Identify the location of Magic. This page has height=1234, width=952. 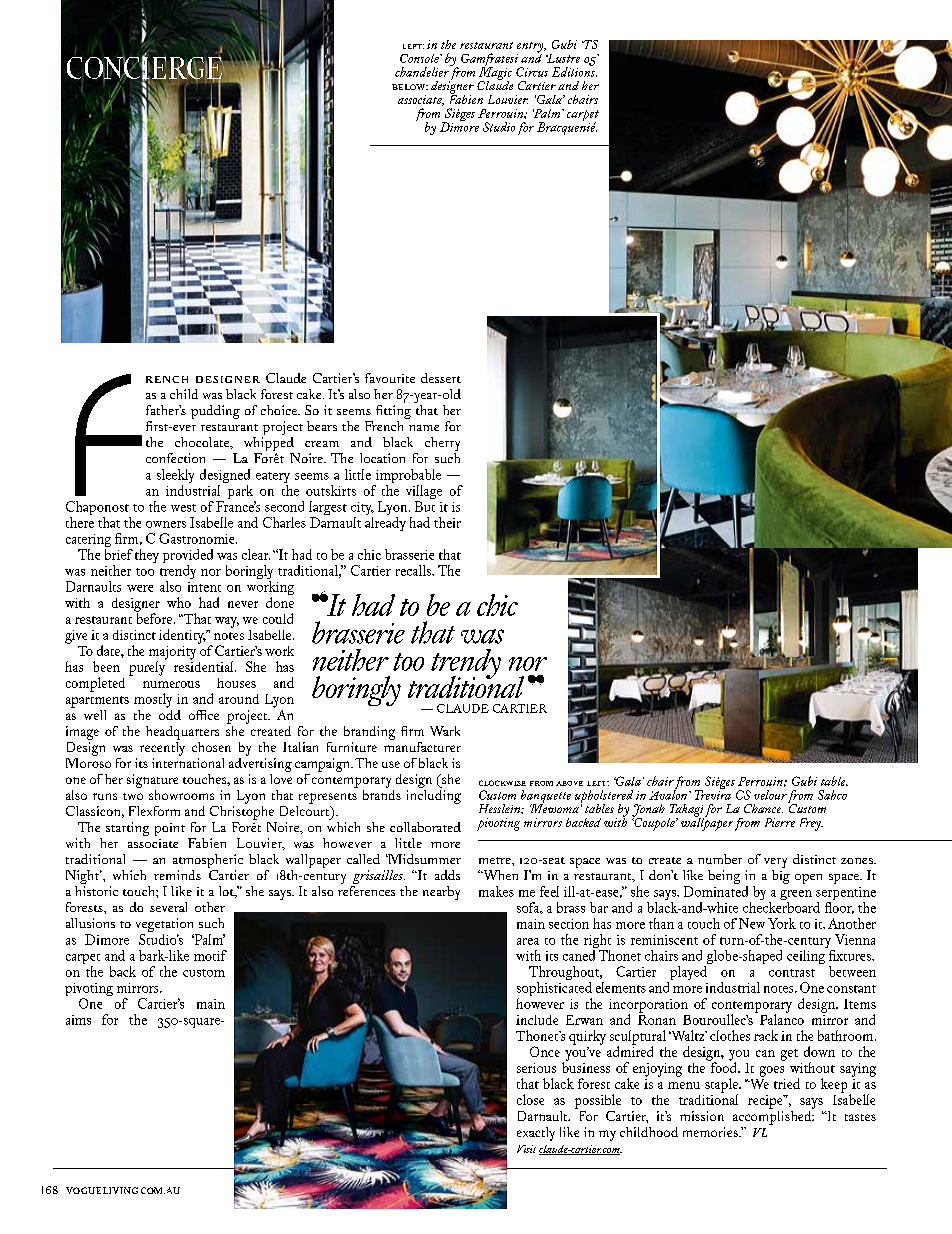
(495, 73).
